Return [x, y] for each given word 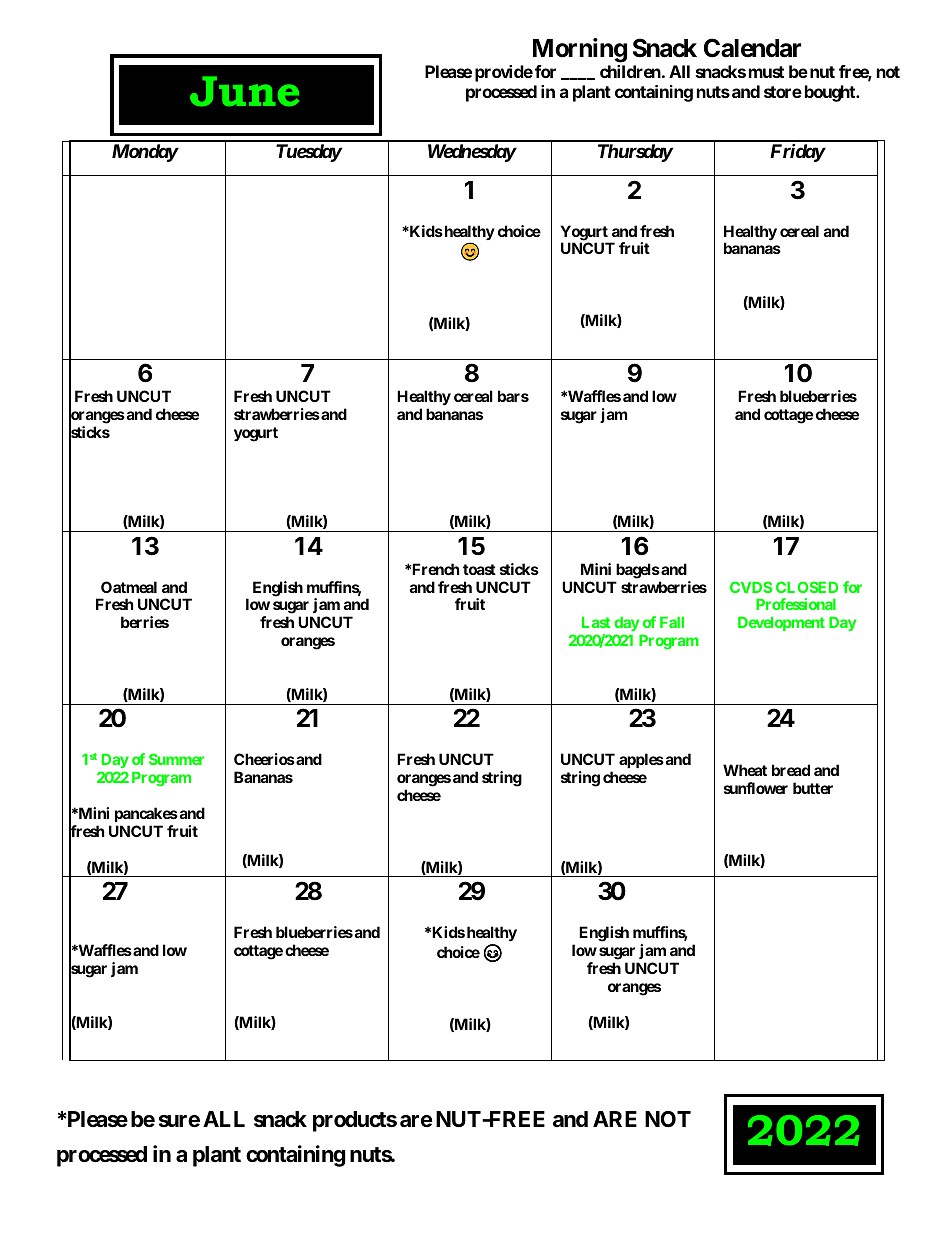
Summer [176, 759]
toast [479, 569]
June [244, 91]
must [766, 72]
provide [504, 73]
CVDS [751, 587]
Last [596, 622]
